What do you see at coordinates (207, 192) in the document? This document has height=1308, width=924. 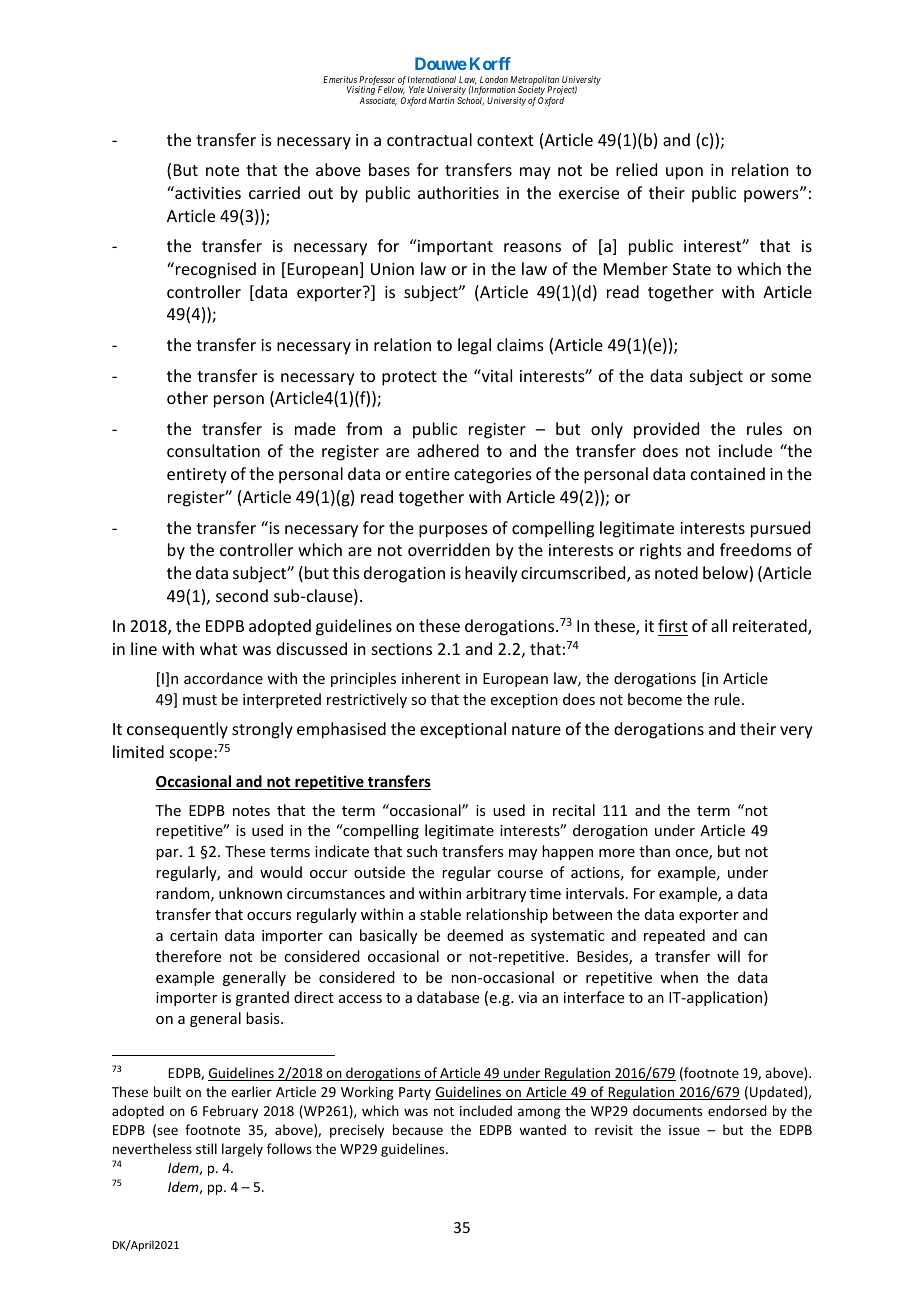 I see `activities` at bounding box center [207, 192].
